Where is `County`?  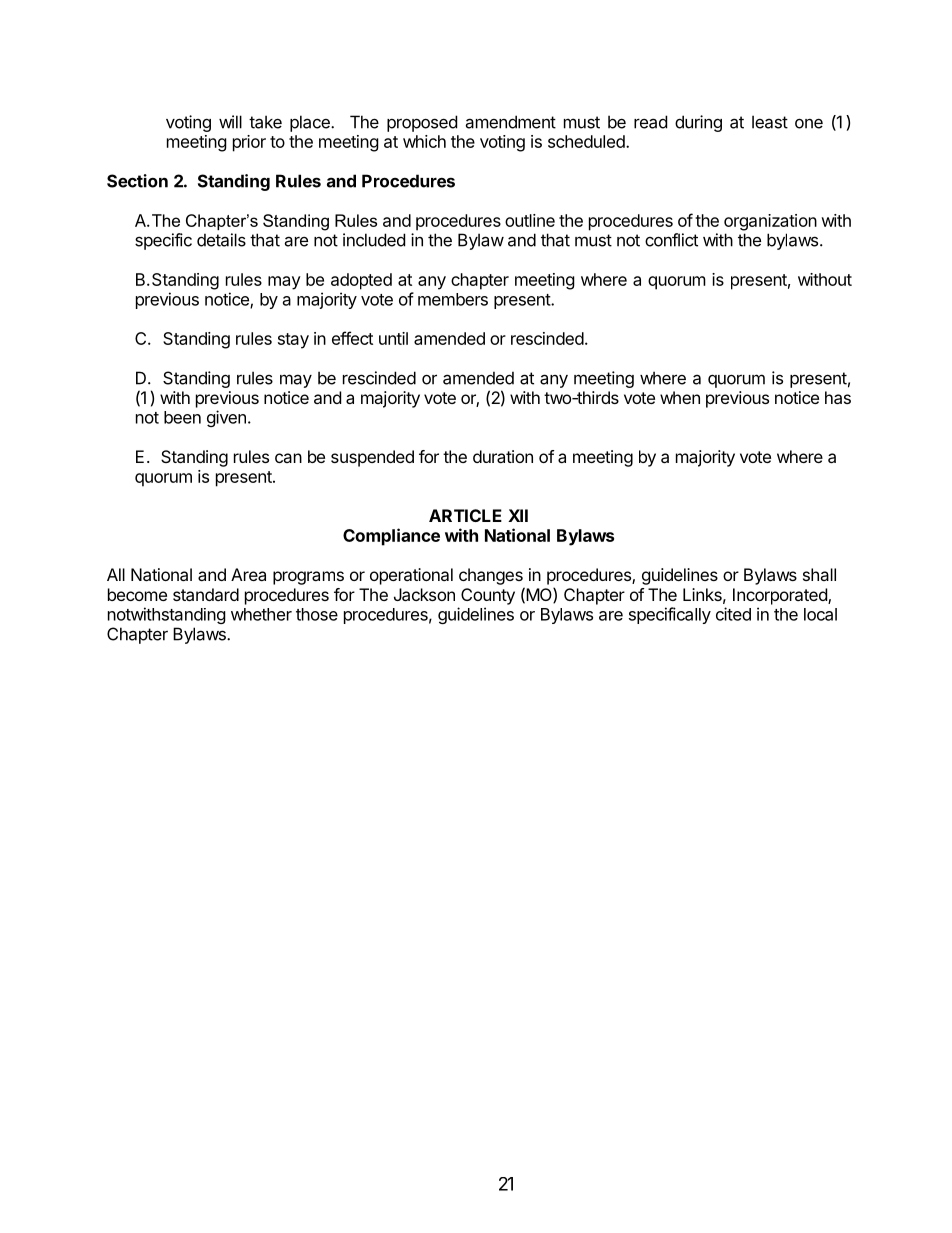 County is located at coordinates (488, 596).
